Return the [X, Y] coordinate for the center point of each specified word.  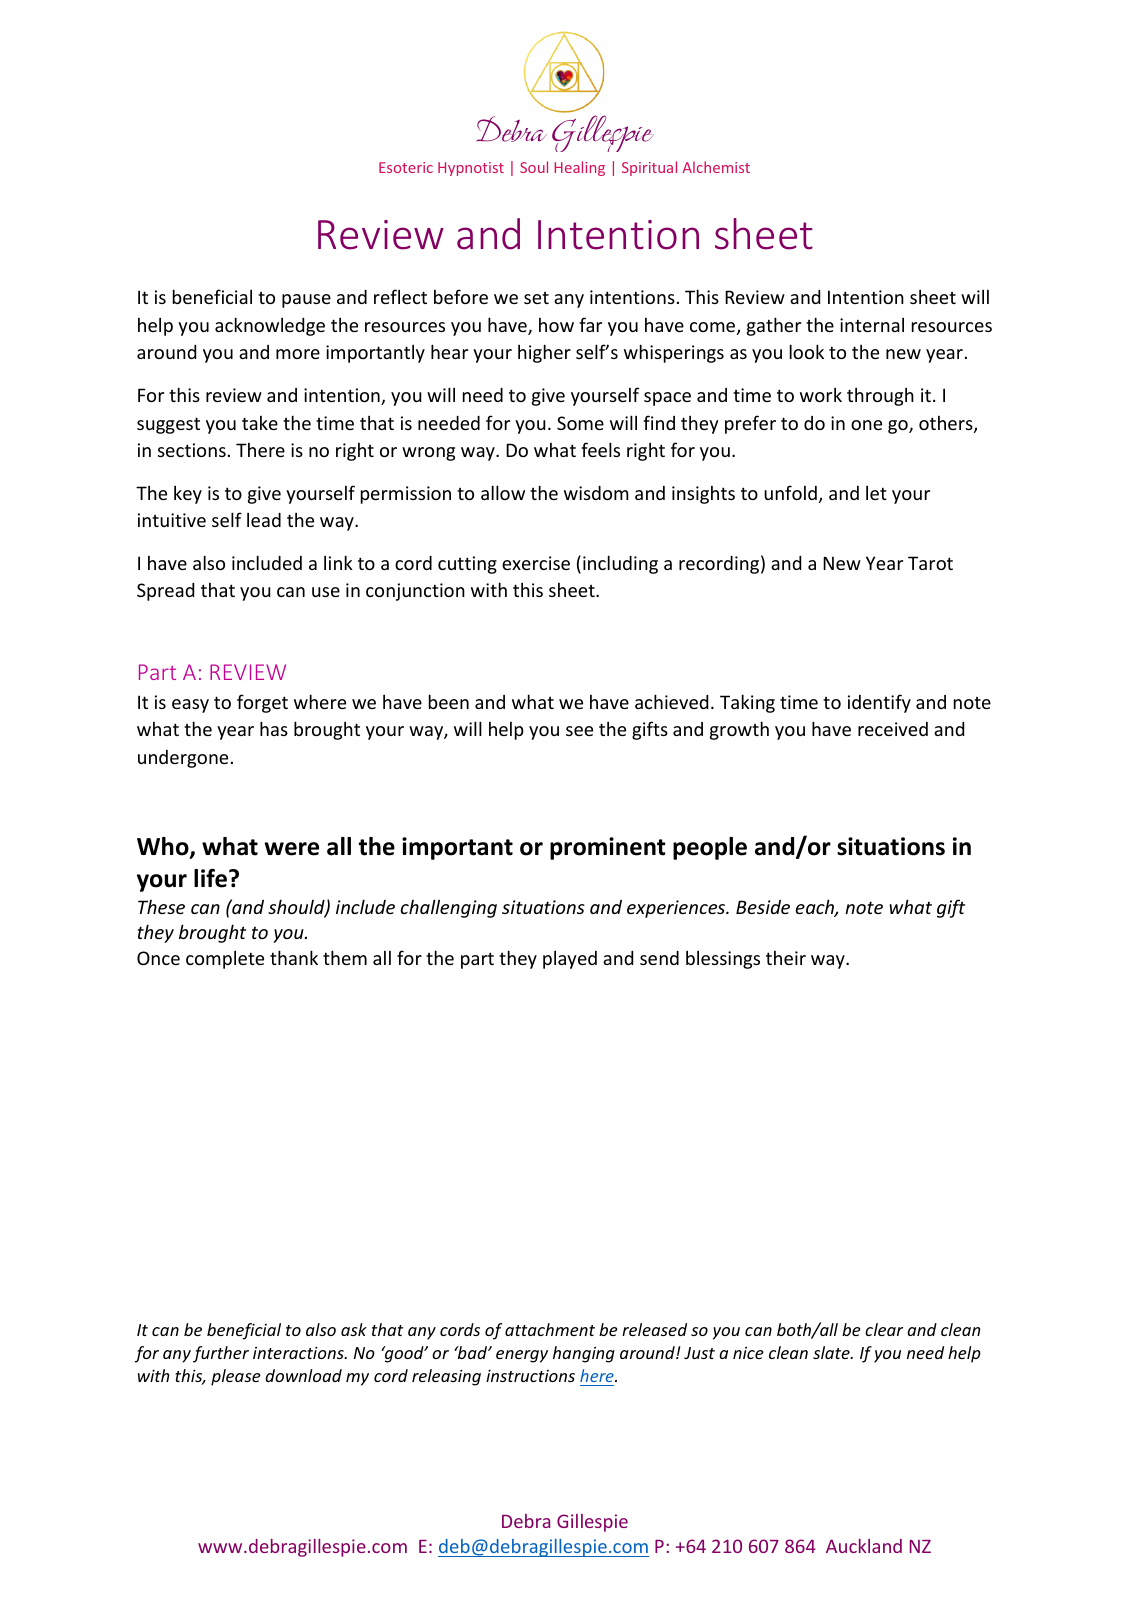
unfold [790, 492]
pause [306, 301]
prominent [608, 848]
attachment [550, 1329]
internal [872, 325]
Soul [534, 167]
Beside [763, 907]
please [236, 1377]
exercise [536, 563]
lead [264, 520]
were [291, 849]
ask [354, 1329]
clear [884, 1329]
